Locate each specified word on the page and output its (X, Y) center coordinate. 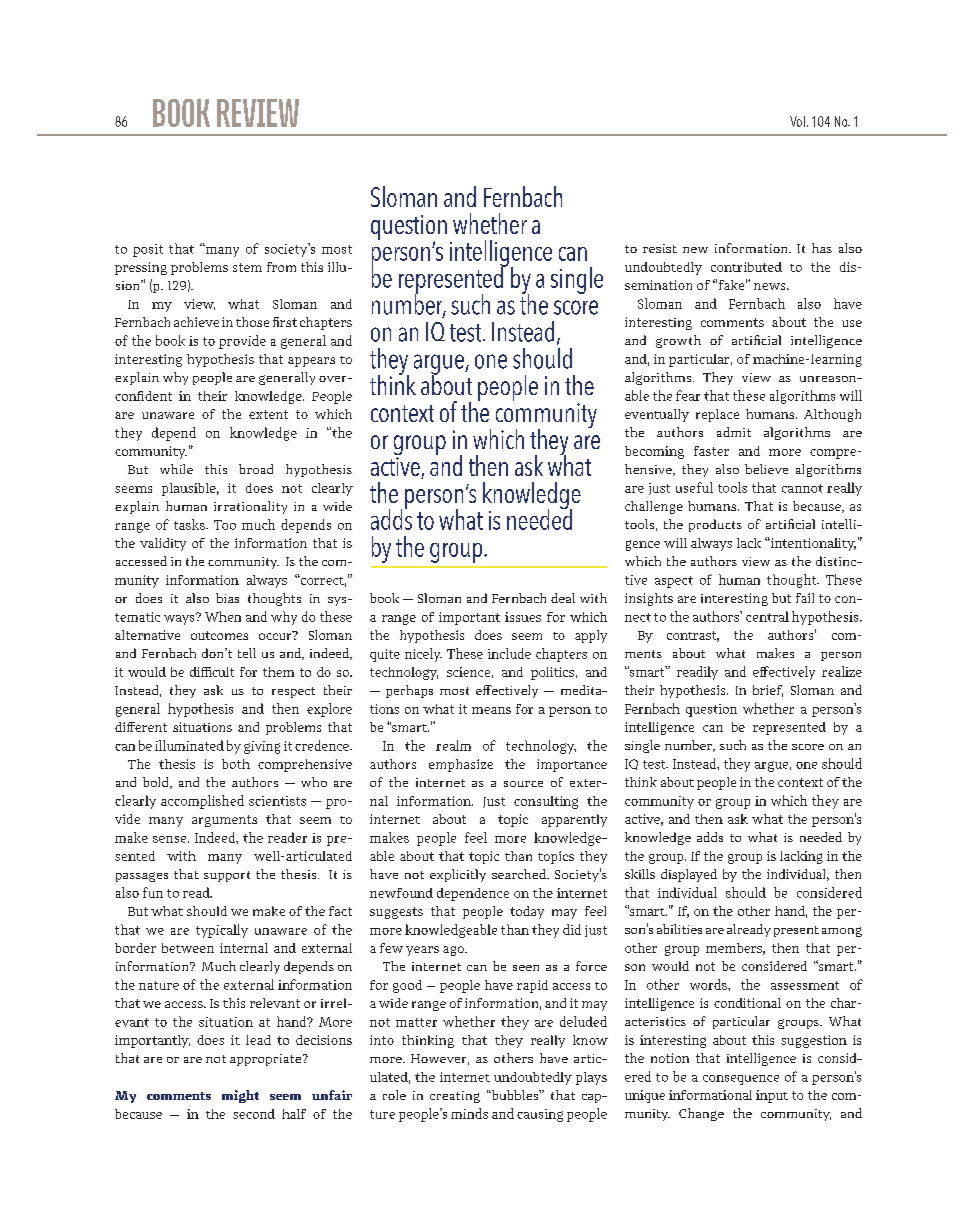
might (240, 1096)
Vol (797, 121)
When (223, 616)
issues (523, 617)
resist (660, 248)
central (767, 616)
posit (148, 250)
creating (455, 1097)
